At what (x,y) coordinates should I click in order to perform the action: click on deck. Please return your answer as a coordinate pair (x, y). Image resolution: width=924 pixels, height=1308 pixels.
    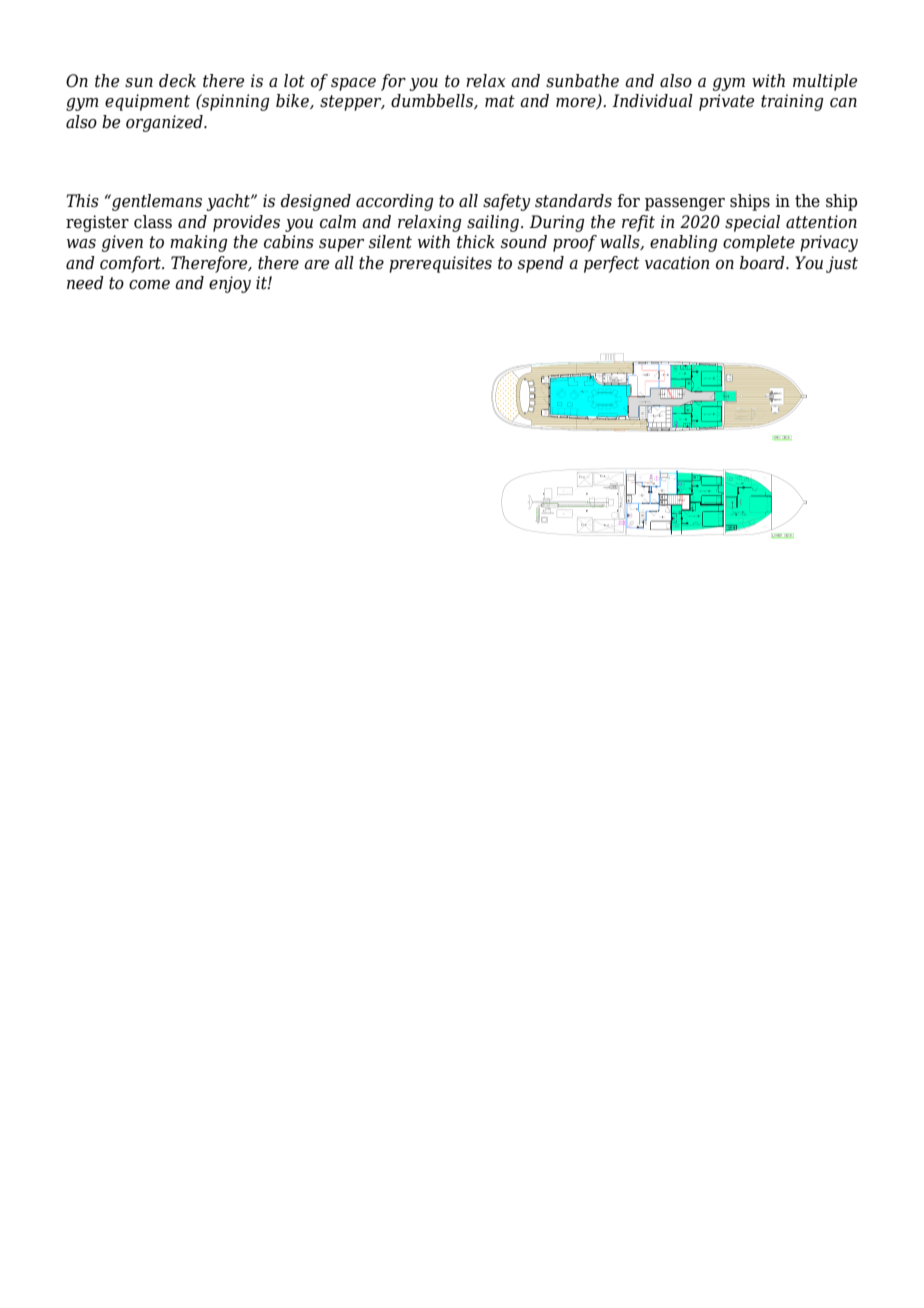
    Looking at the image, I should click on (177, 81).
